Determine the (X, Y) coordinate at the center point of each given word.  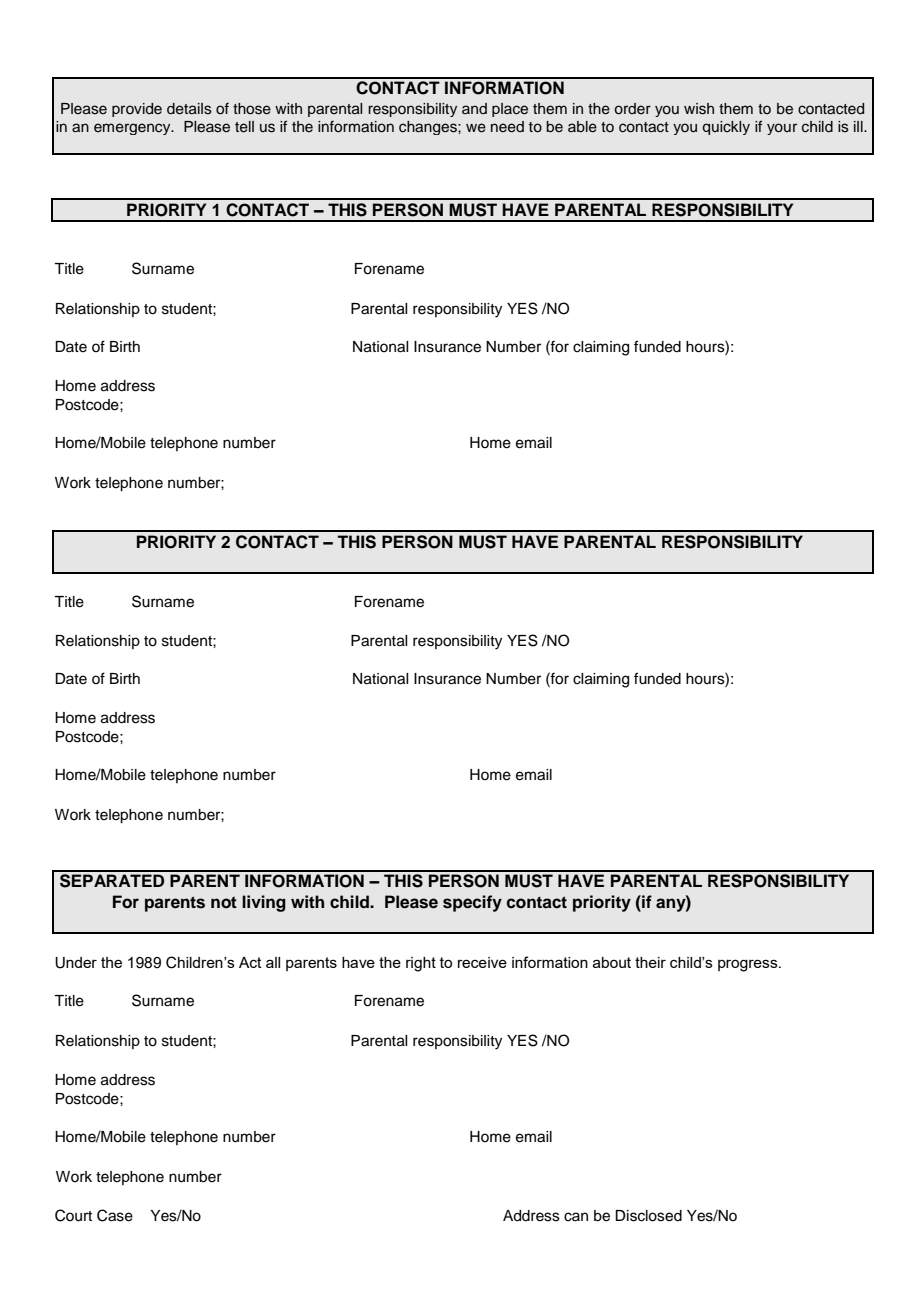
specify (472, 903)
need (507, 127)
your (782, 129)
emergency (133, 129)
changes (429, 128)
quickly (726, 128)
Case (115, 1215)
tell (244, 127)
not (224, 902)
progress (749, 965)
